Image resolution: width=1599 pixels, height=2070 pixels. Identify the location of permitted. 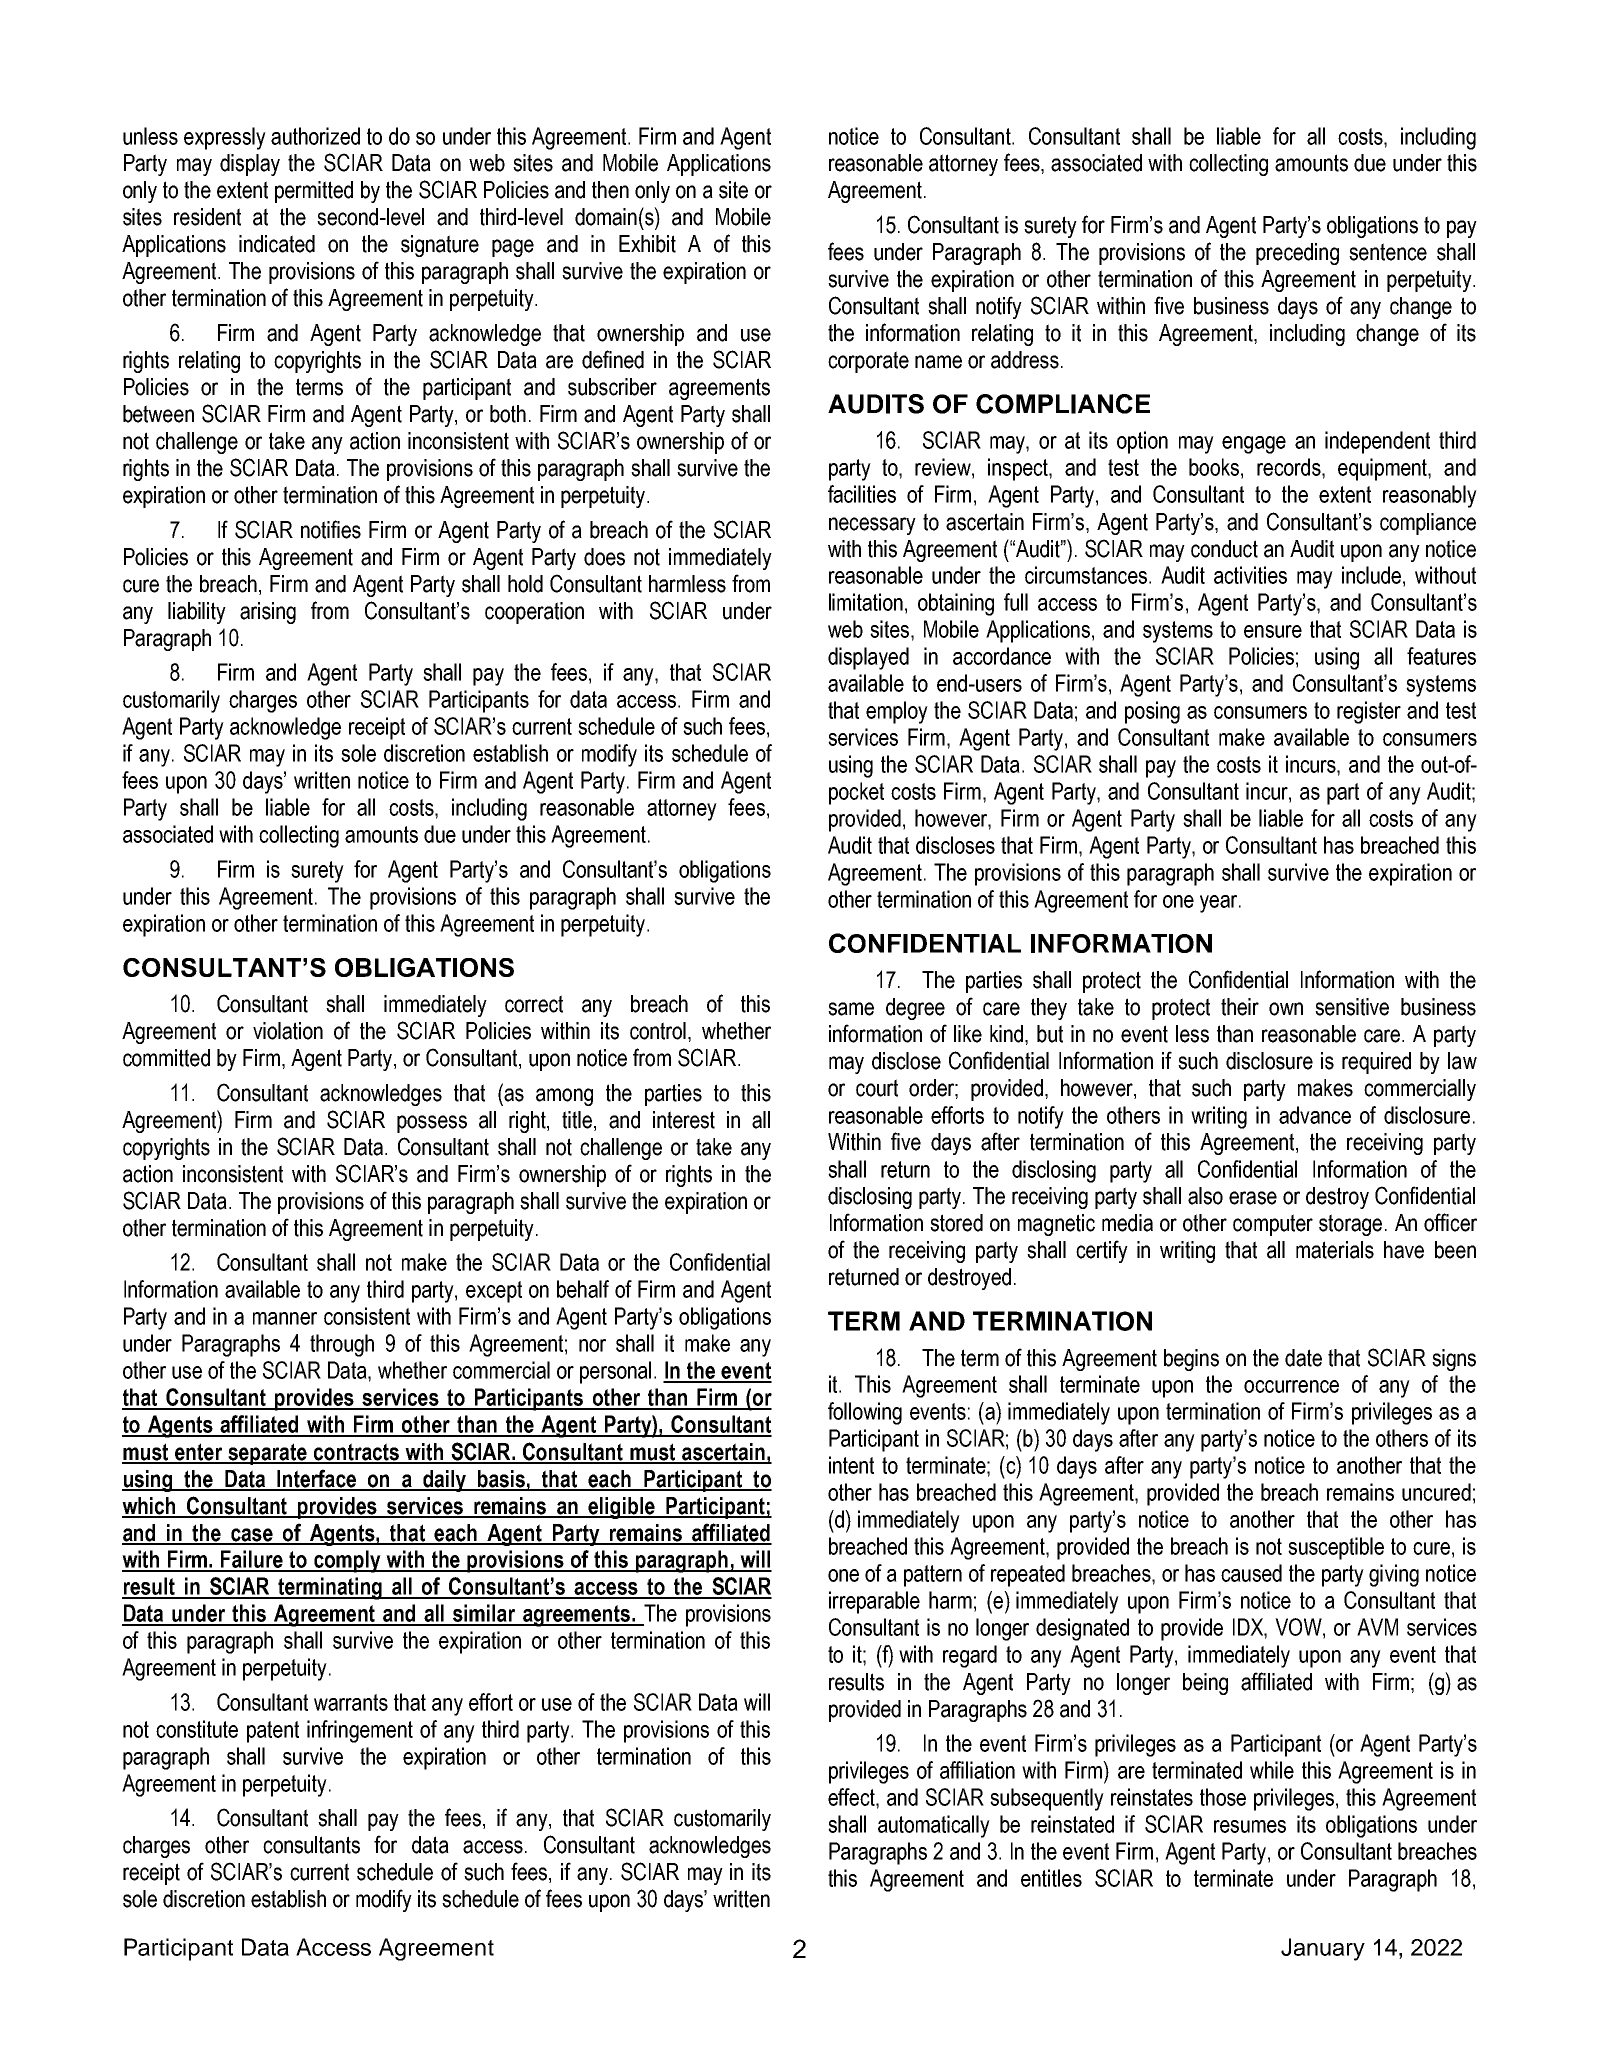
(314, 192).
